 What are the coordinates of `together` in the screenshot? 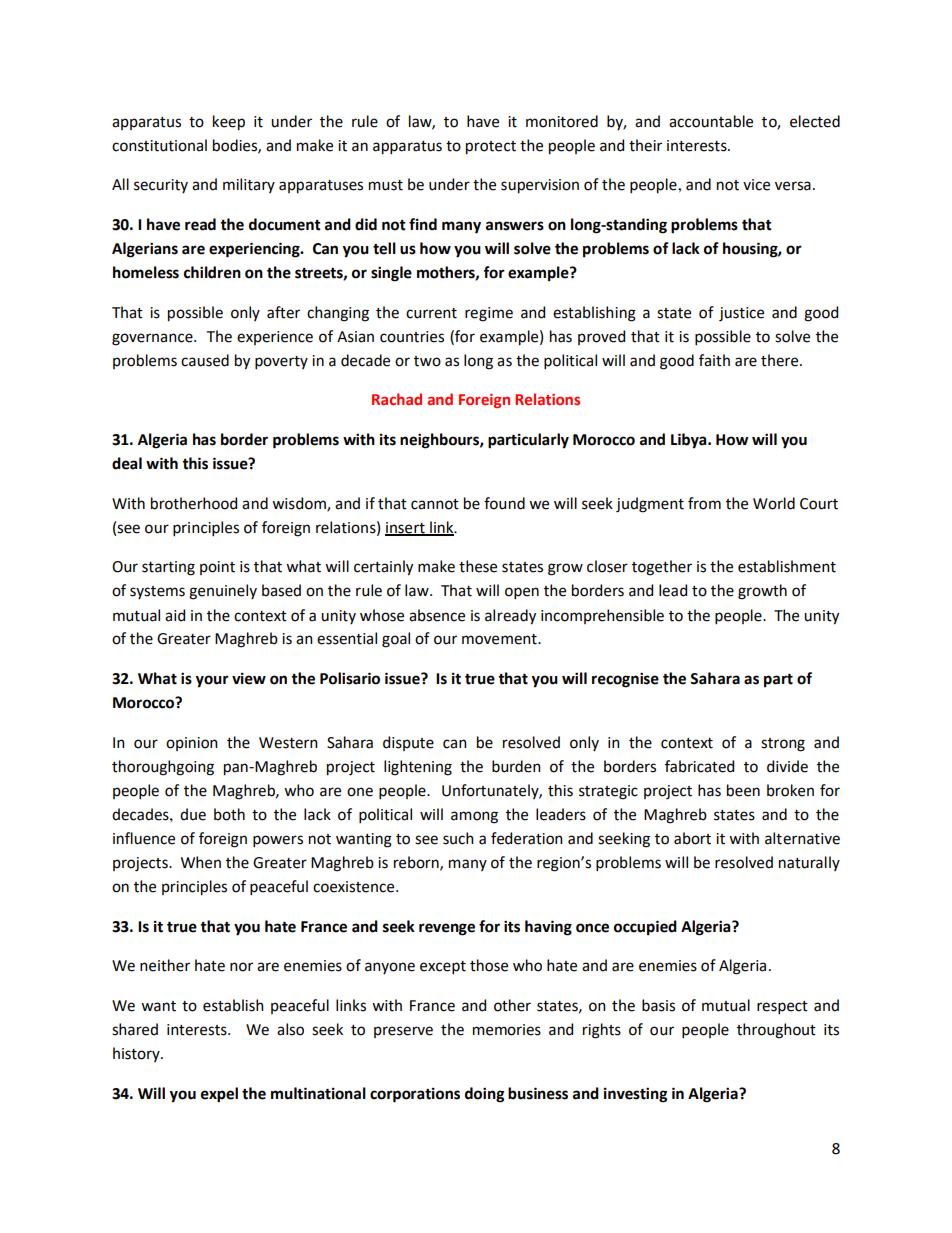 It's located at (662, 568).
